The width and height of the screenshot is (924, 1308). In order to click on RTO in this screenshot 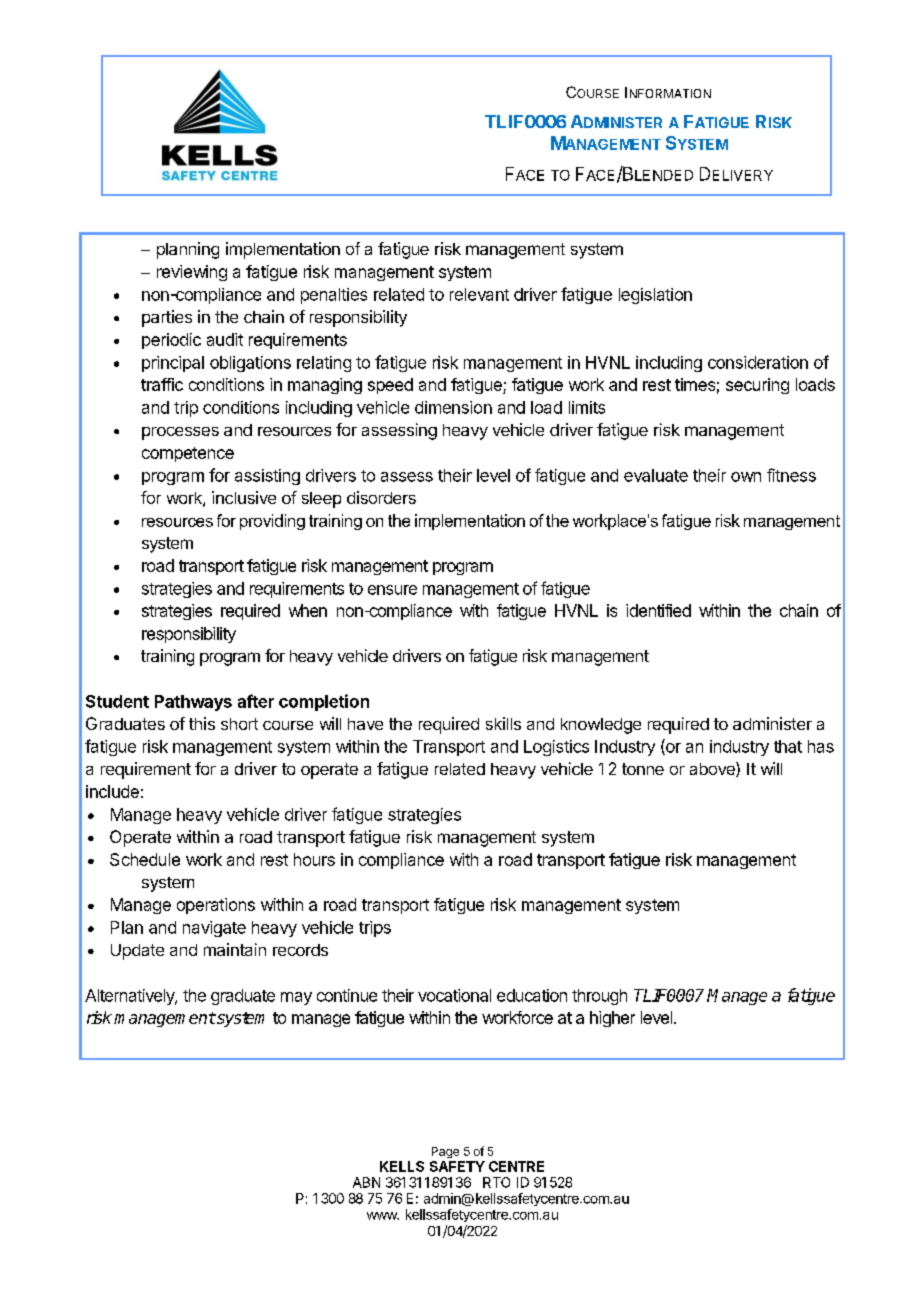, I will do `click(496, 1182)`.
